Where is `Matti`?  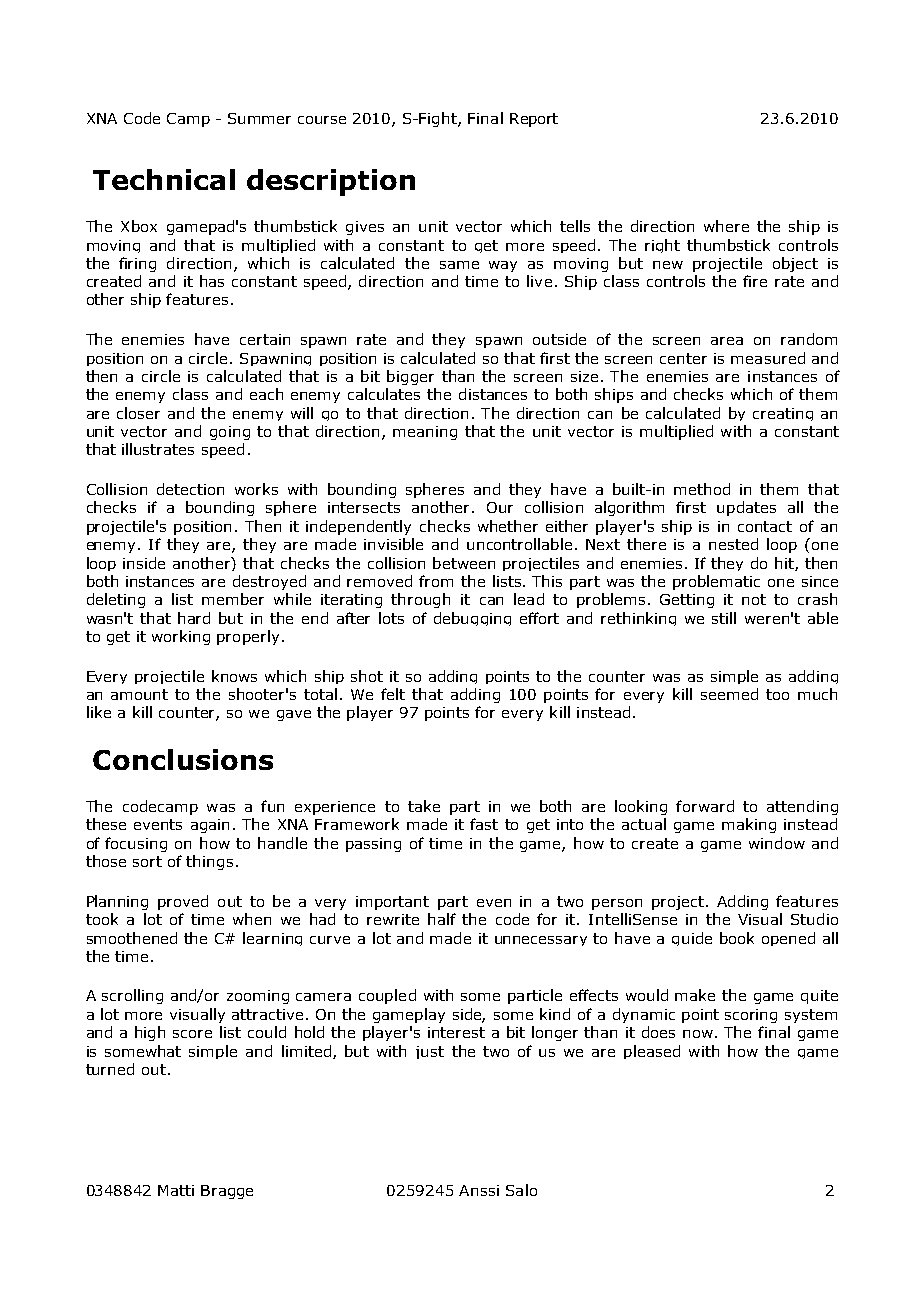 Matti is located at coordinates (176, 1190).
